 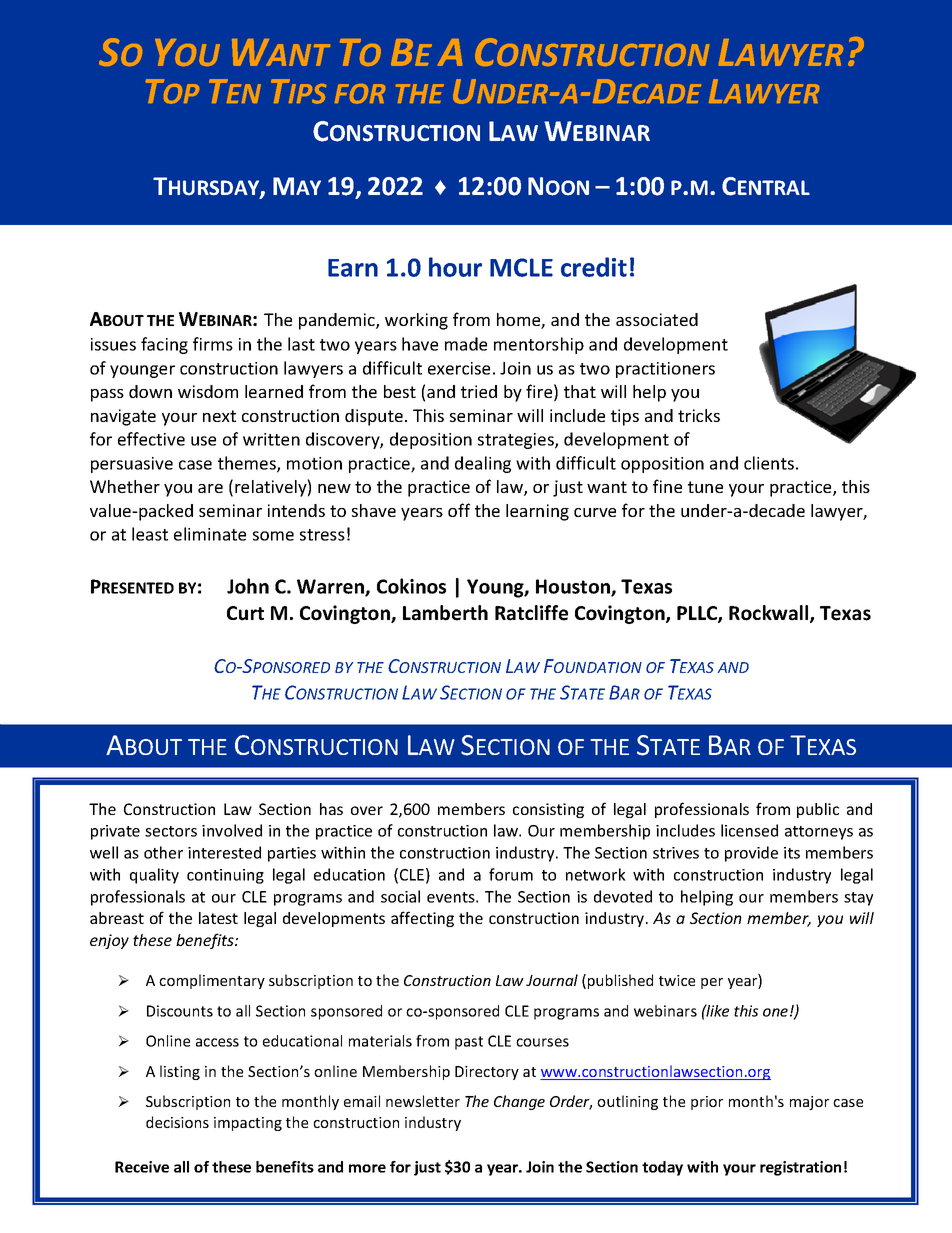 What do you see at coordinates (800, 1168) in the image?
I see `registration` at bounding box center [800, 1168].
